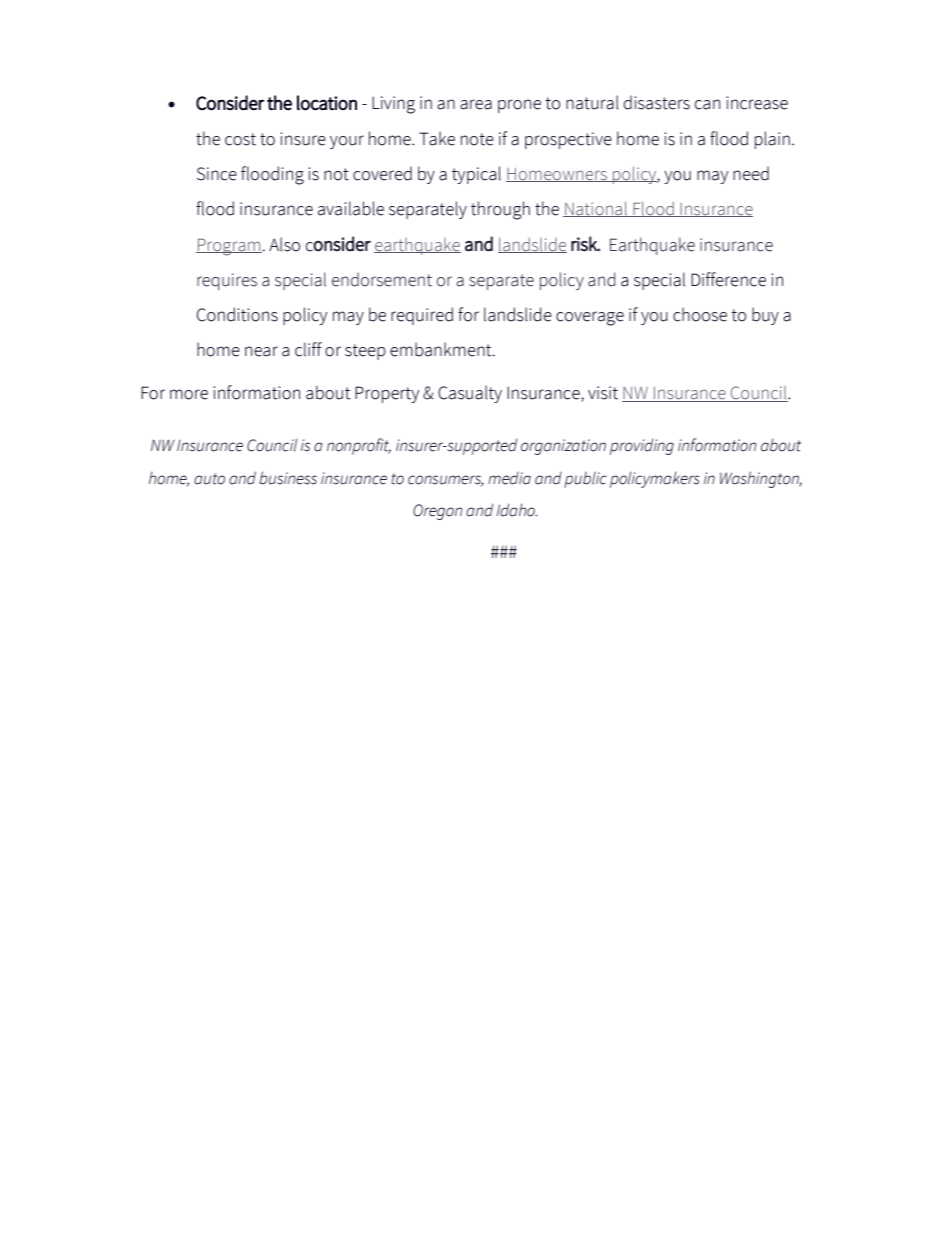 This page has height=1233, width=952. What do you see at coordinates (288, 478) in the page?
I see `business` at bounding box center [288, 478].
